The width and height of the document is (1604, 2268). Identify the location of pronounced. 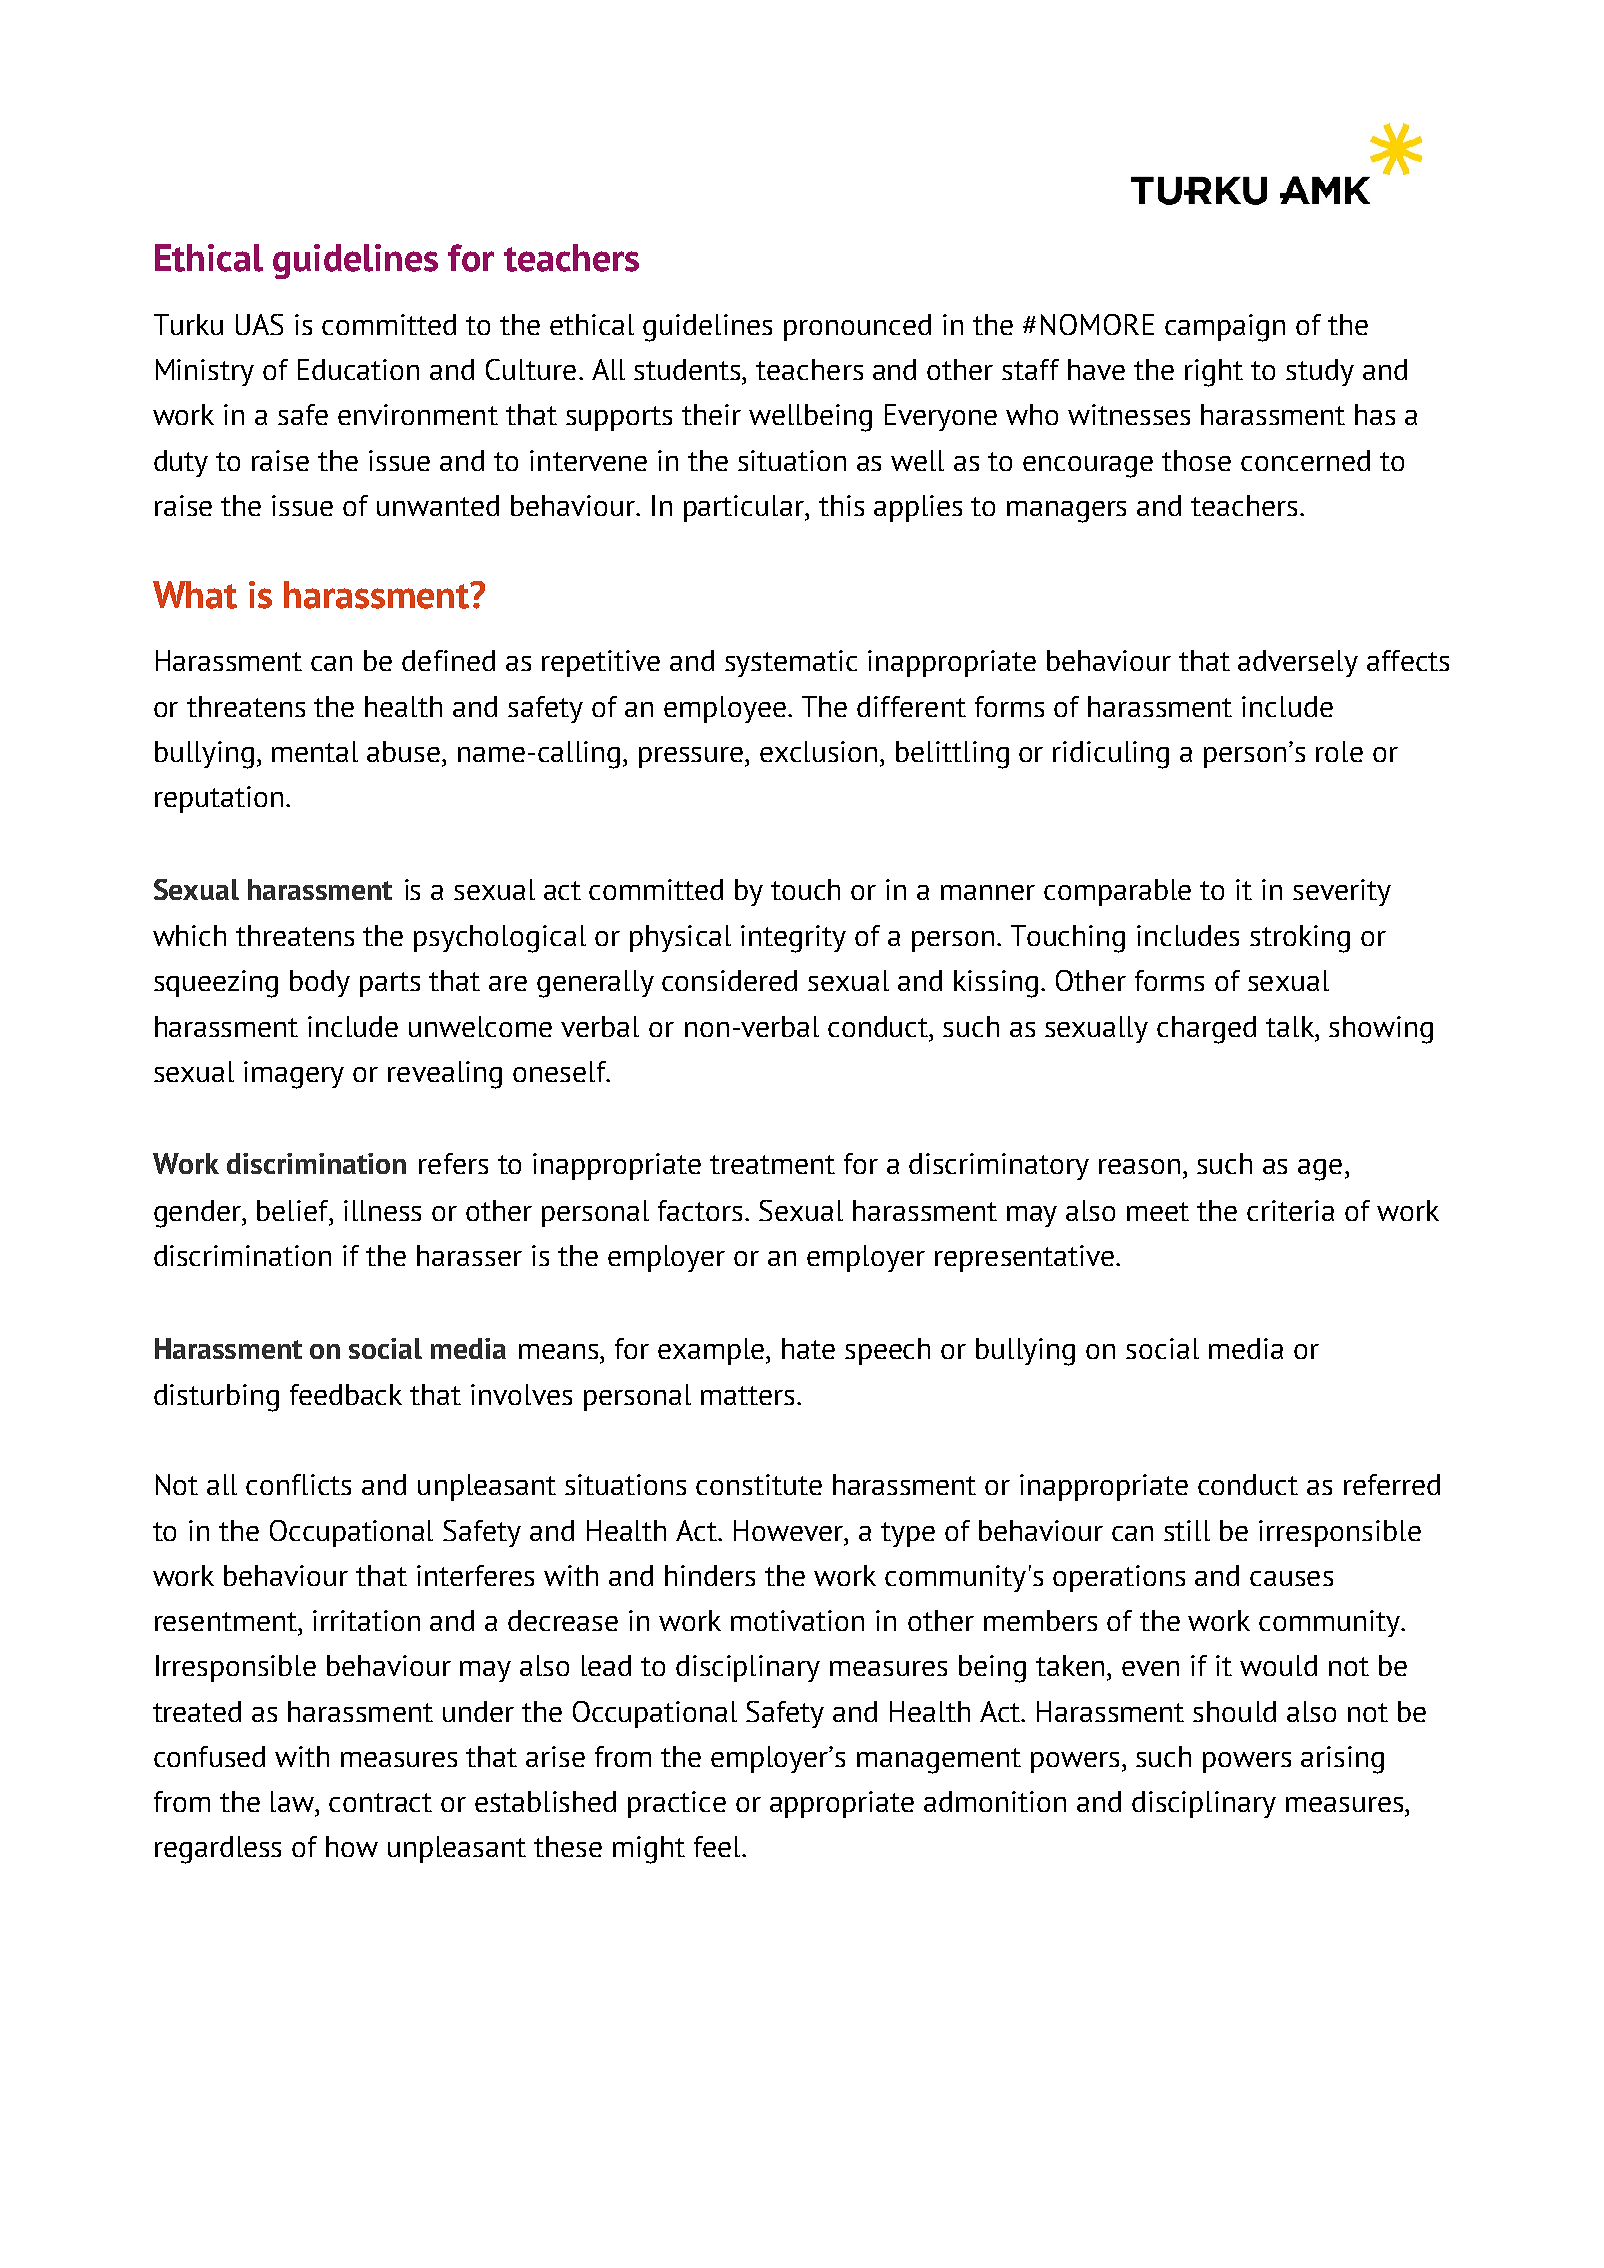
(857, 327).
